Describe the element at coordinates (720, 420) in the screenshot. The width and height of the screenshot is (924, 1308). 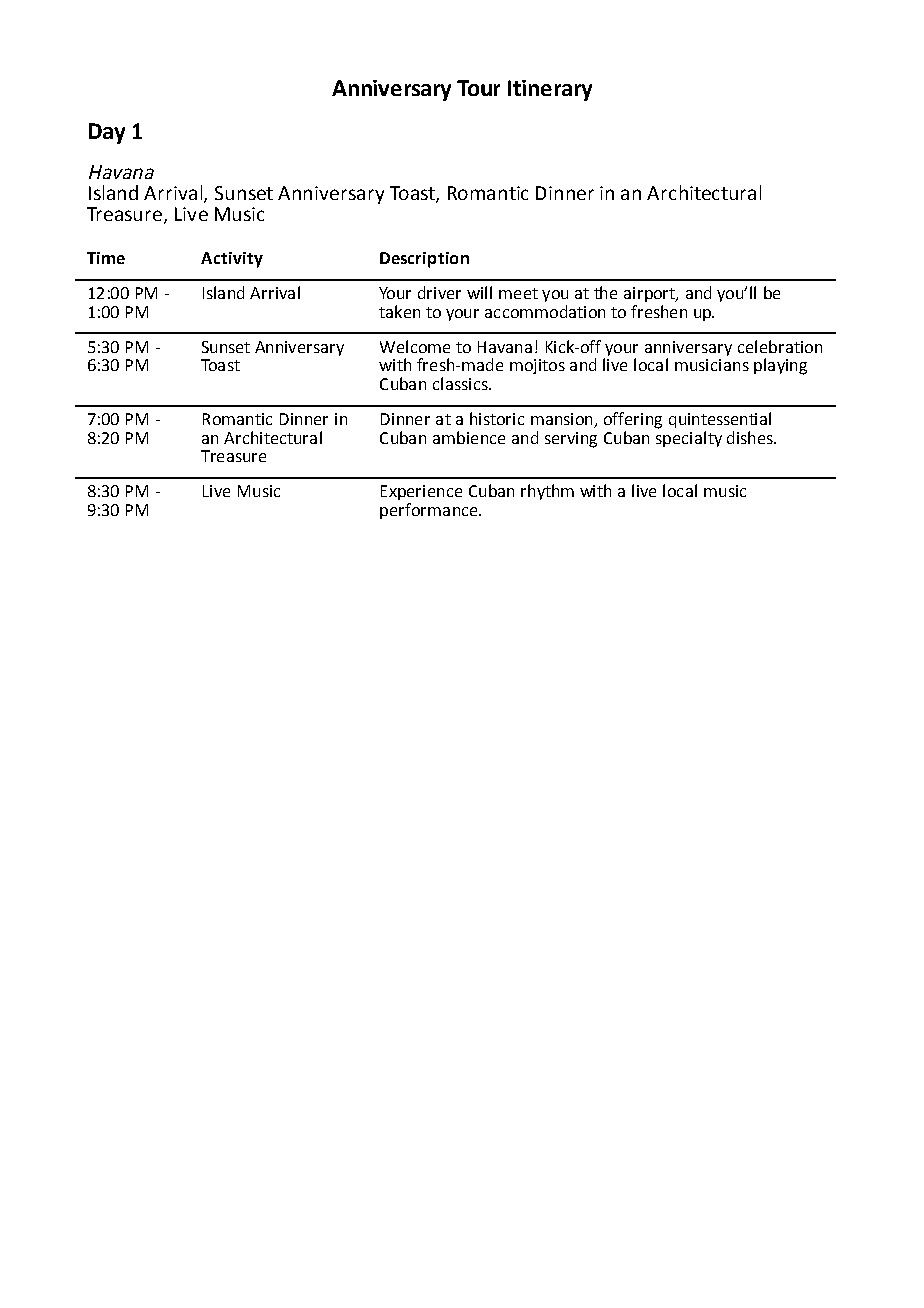
I see `quintessential` at that location.
